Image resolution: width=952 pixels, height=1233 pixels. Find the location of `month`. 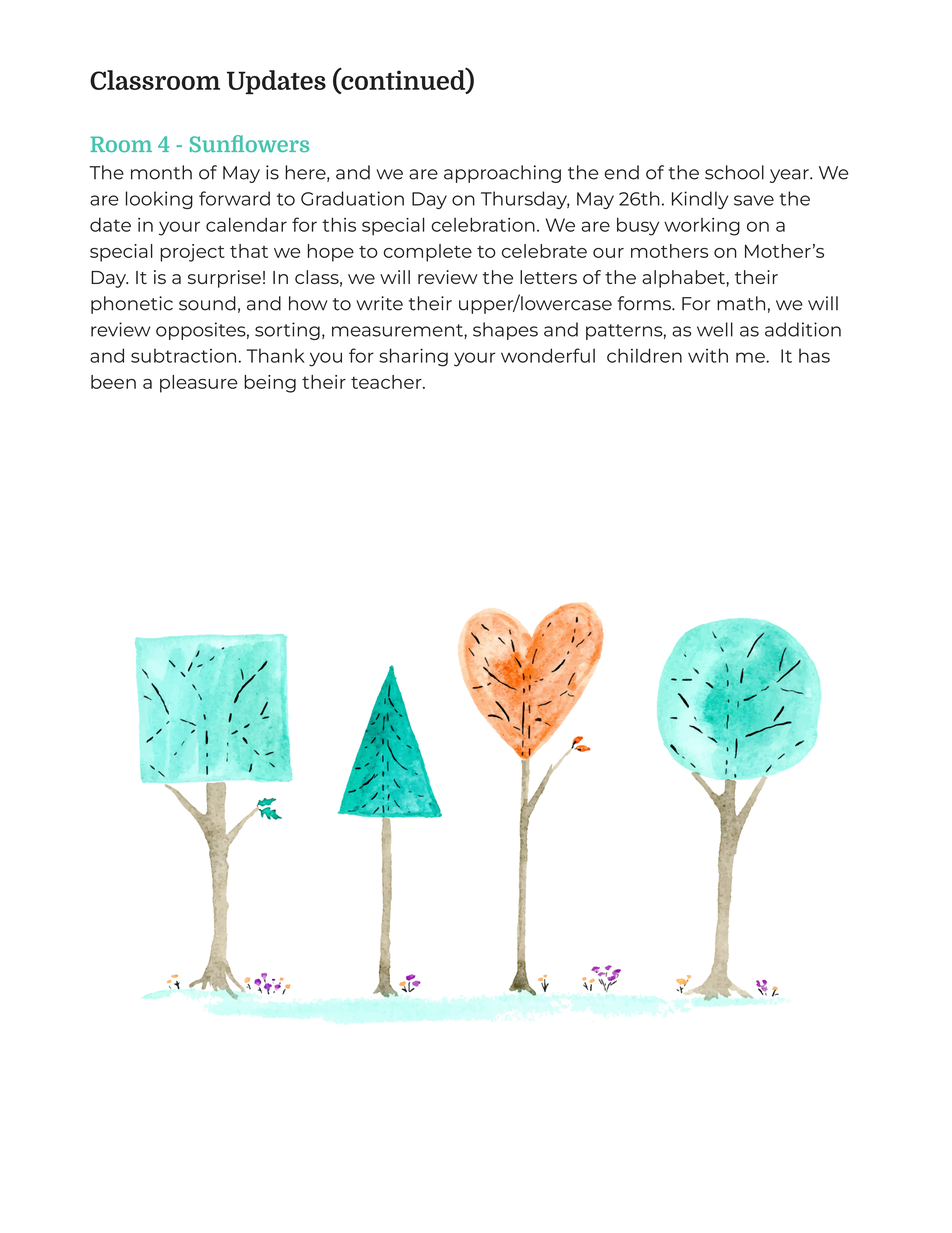

month is located at coordinates (161, 172).
